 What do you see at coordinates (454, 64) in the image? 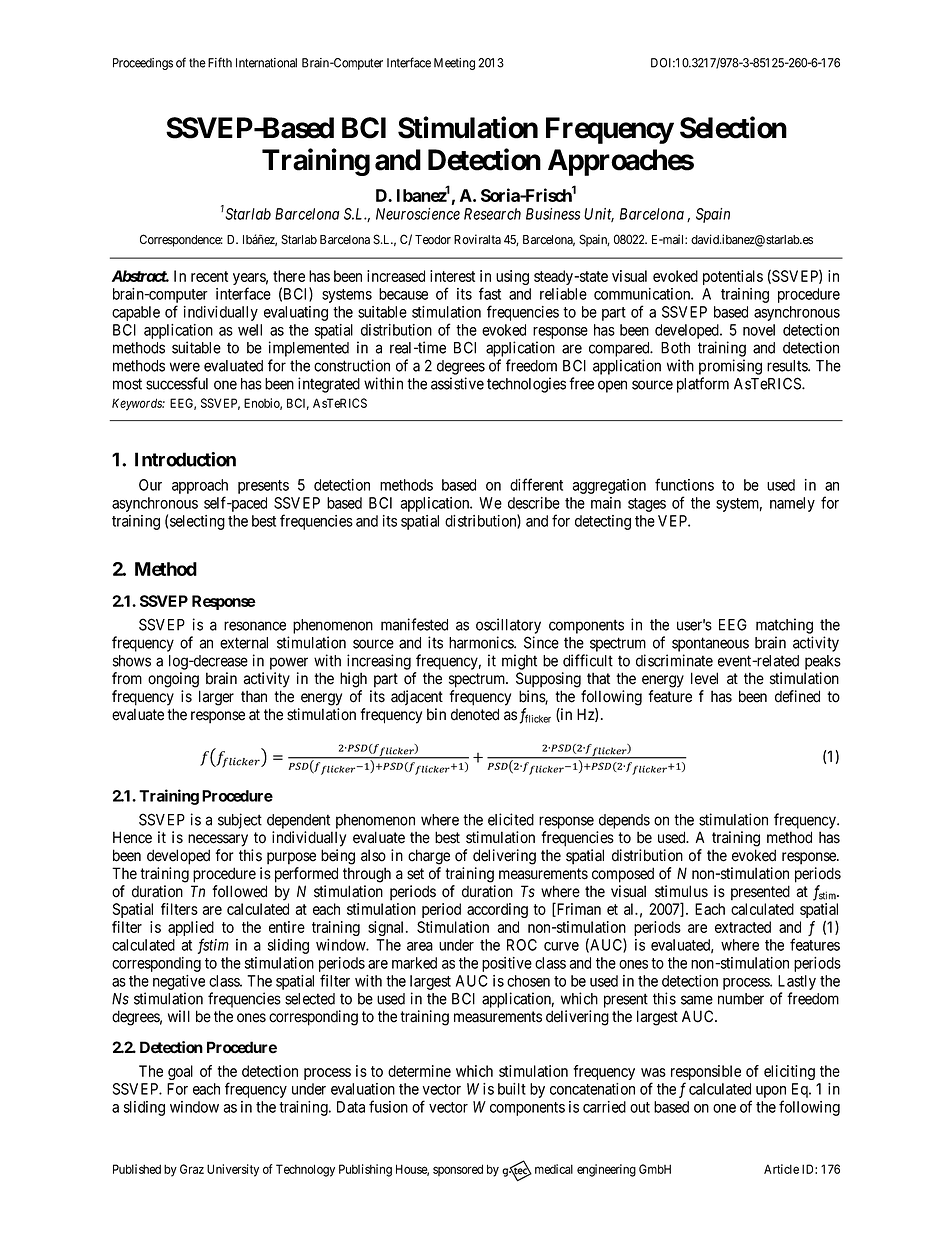
I see `Meeting` at bounding box center [454, 64].
